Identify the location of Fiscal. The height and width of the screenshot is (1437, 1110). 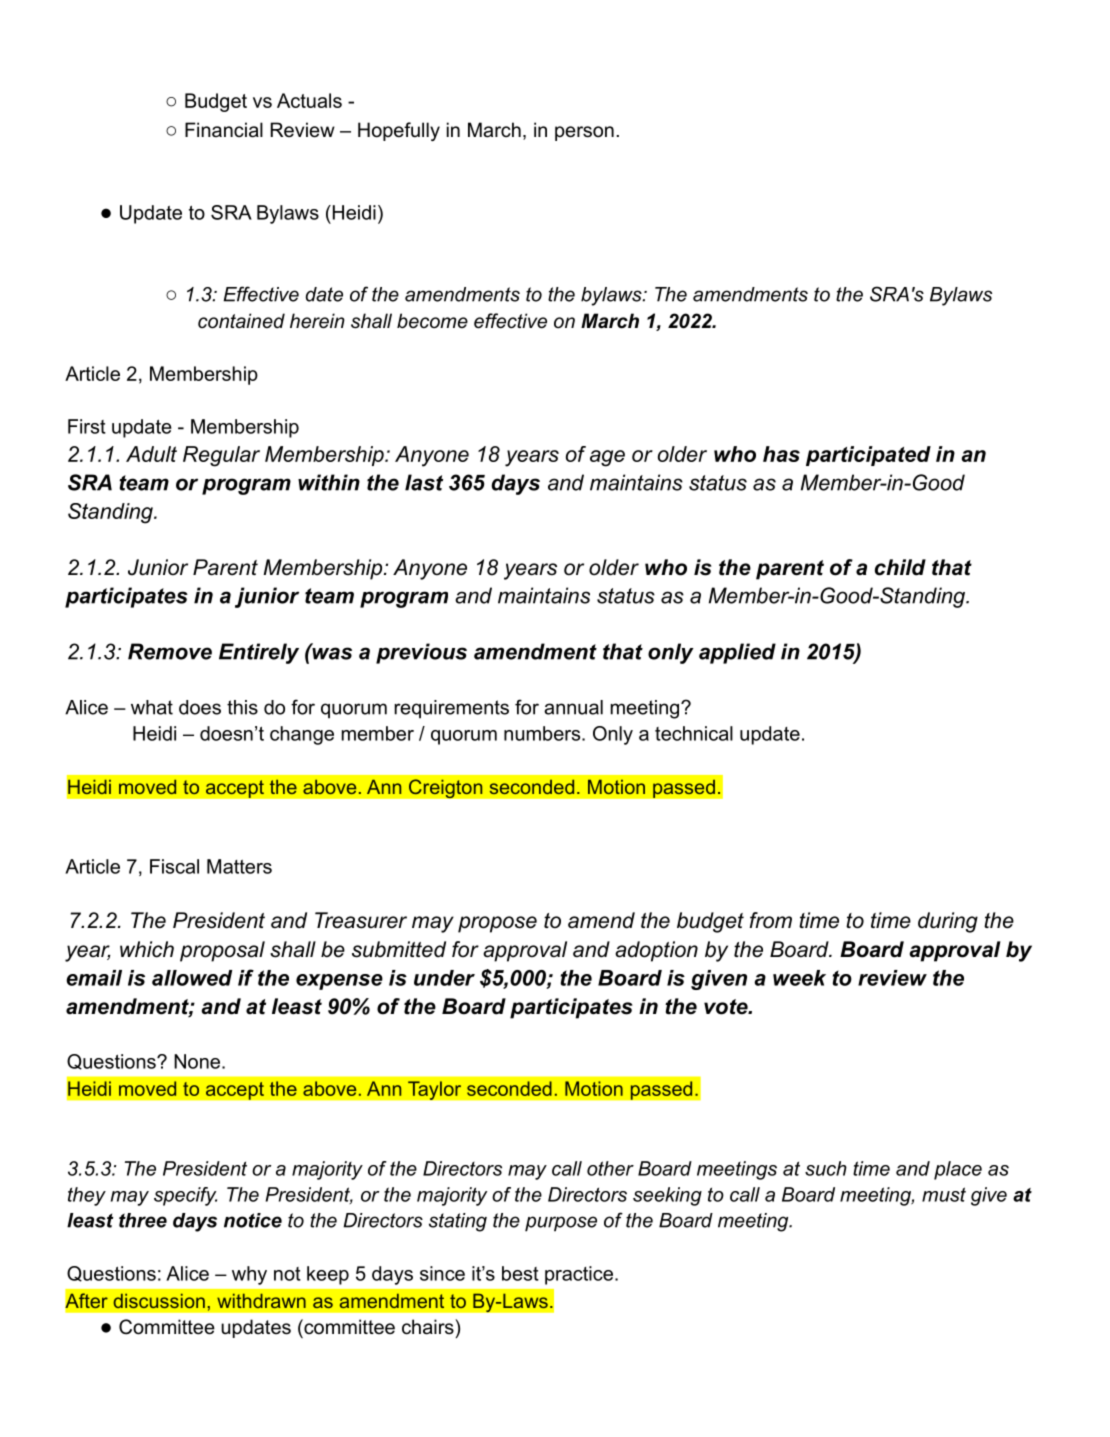
(174, 866).
